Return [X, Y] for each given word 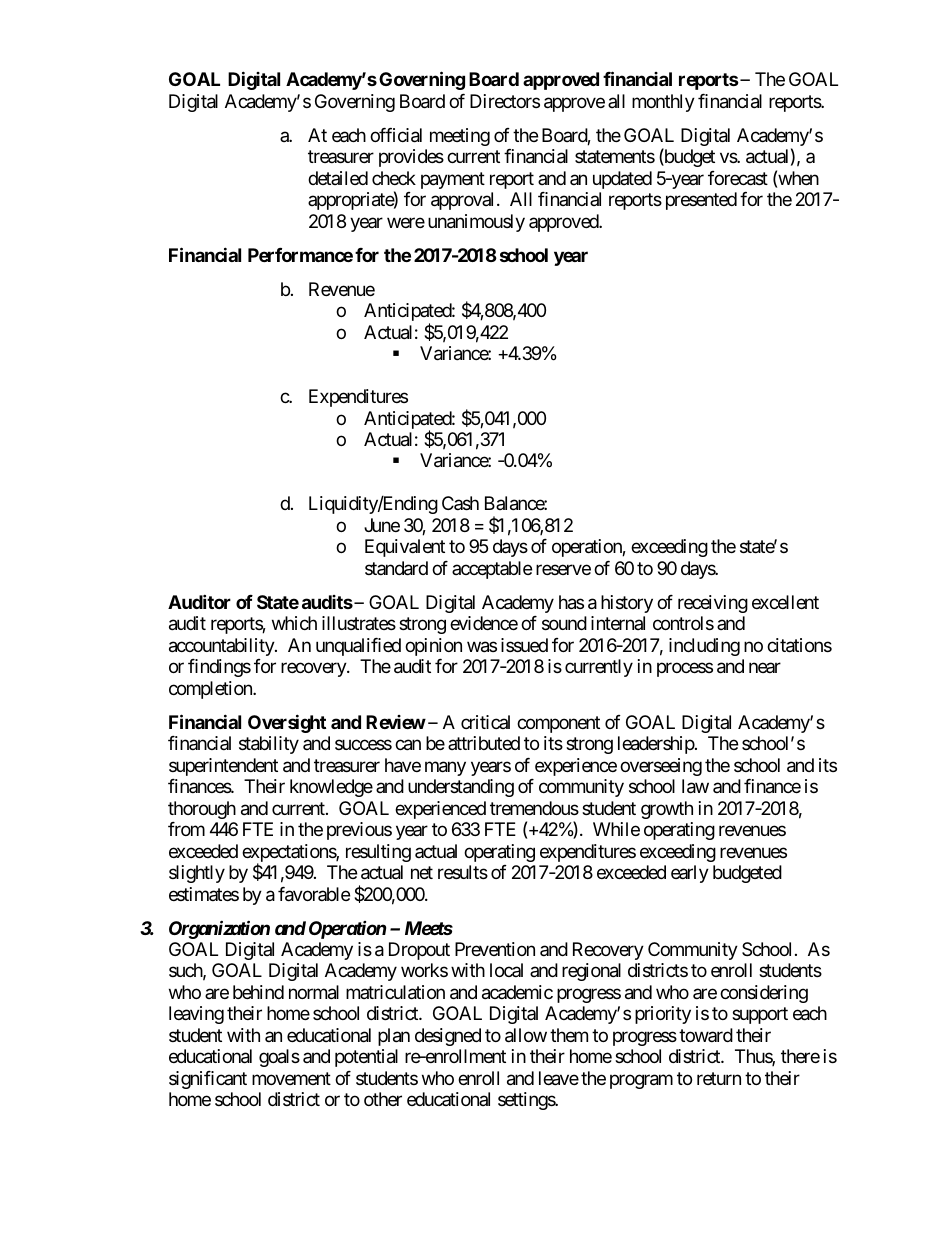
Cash [460, 503]
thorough [202, 810]
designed [448, 1037]
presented [701, 201]
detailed [338, 178]
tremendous [534, 808]
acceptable [492, 570]
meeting [460, 137]
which [294, 623]
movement [291, 1078]
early [690, 874]
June [382, 525]
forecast [738, 178]
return [719, 1078]
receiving [713, 604]
